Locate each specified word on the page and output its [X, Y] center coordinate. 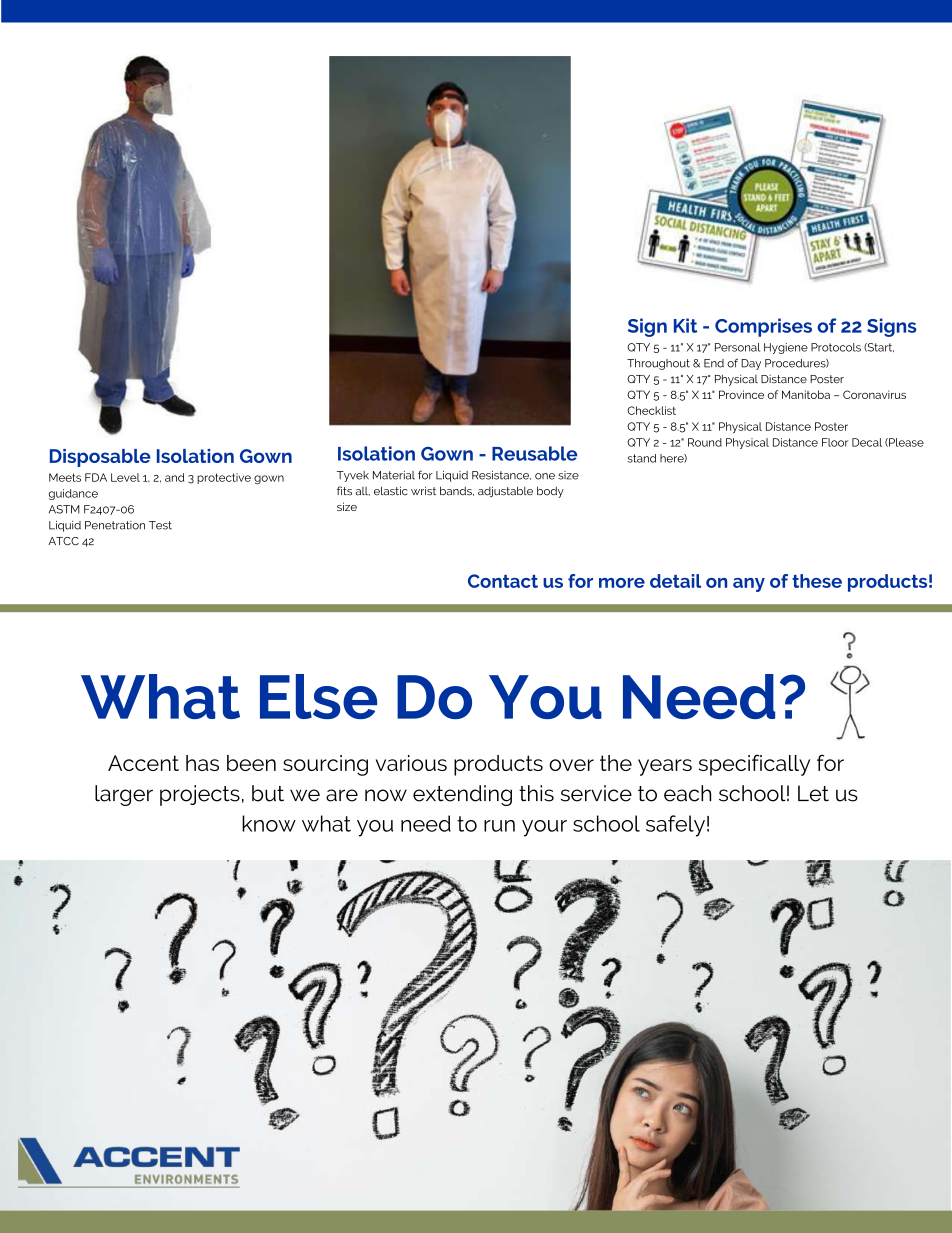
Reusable [534, 453]
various [411, 763]
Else [318, 696]
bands [457, 491]
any [749, 585]
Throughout [658, 364]
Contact [503, 581]
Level [125, 477]
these [817, 581]
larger [124, 795]
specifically [754, 765]
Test [160, 525]
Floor [835, 442]
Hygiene [786, 348]
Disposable [100, 458]
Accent [143, 763]
